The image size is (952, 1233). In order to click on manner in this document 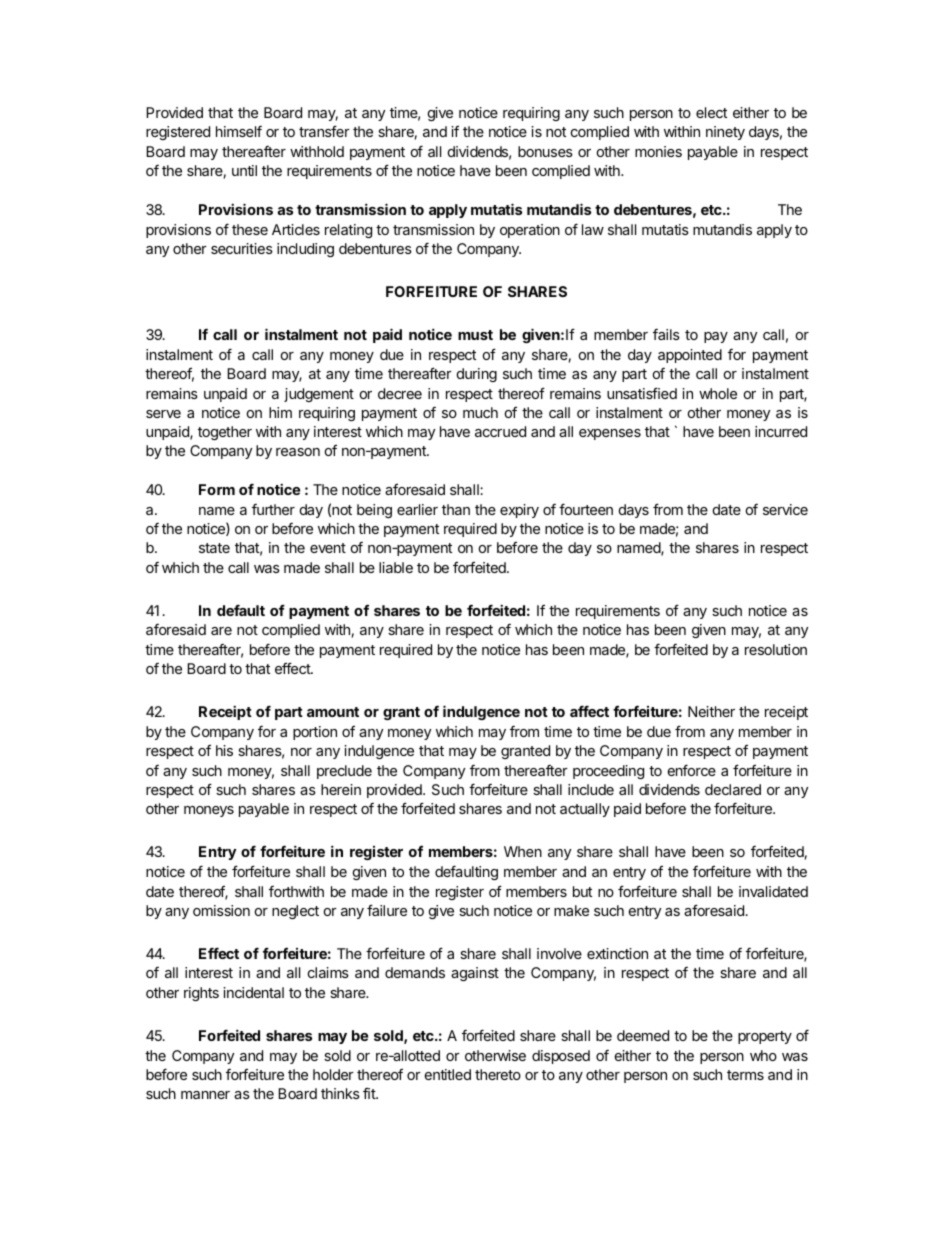, I will do `click(205, 1095)`.
